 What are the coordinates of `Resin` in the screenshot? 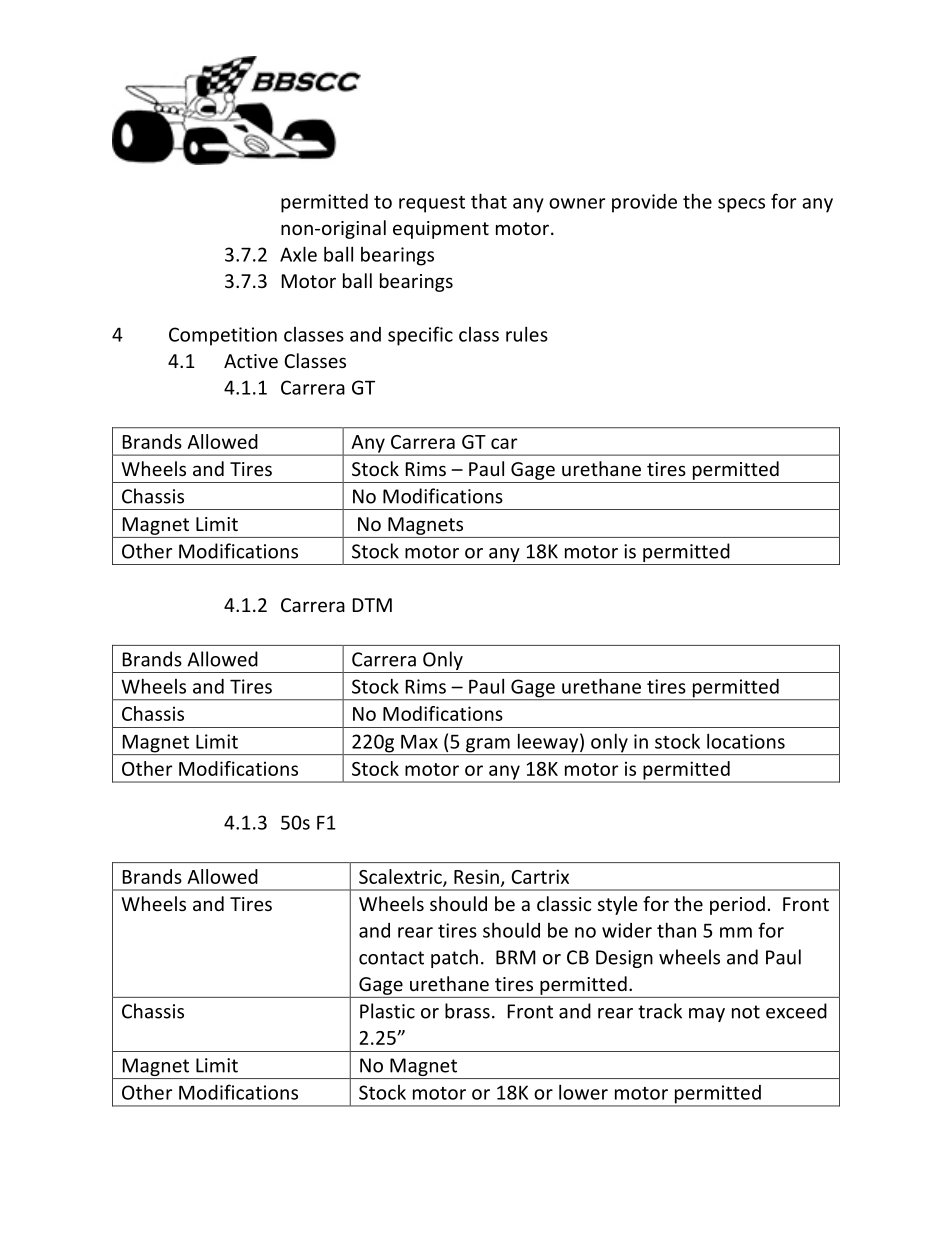 It's located at (476, 876).
